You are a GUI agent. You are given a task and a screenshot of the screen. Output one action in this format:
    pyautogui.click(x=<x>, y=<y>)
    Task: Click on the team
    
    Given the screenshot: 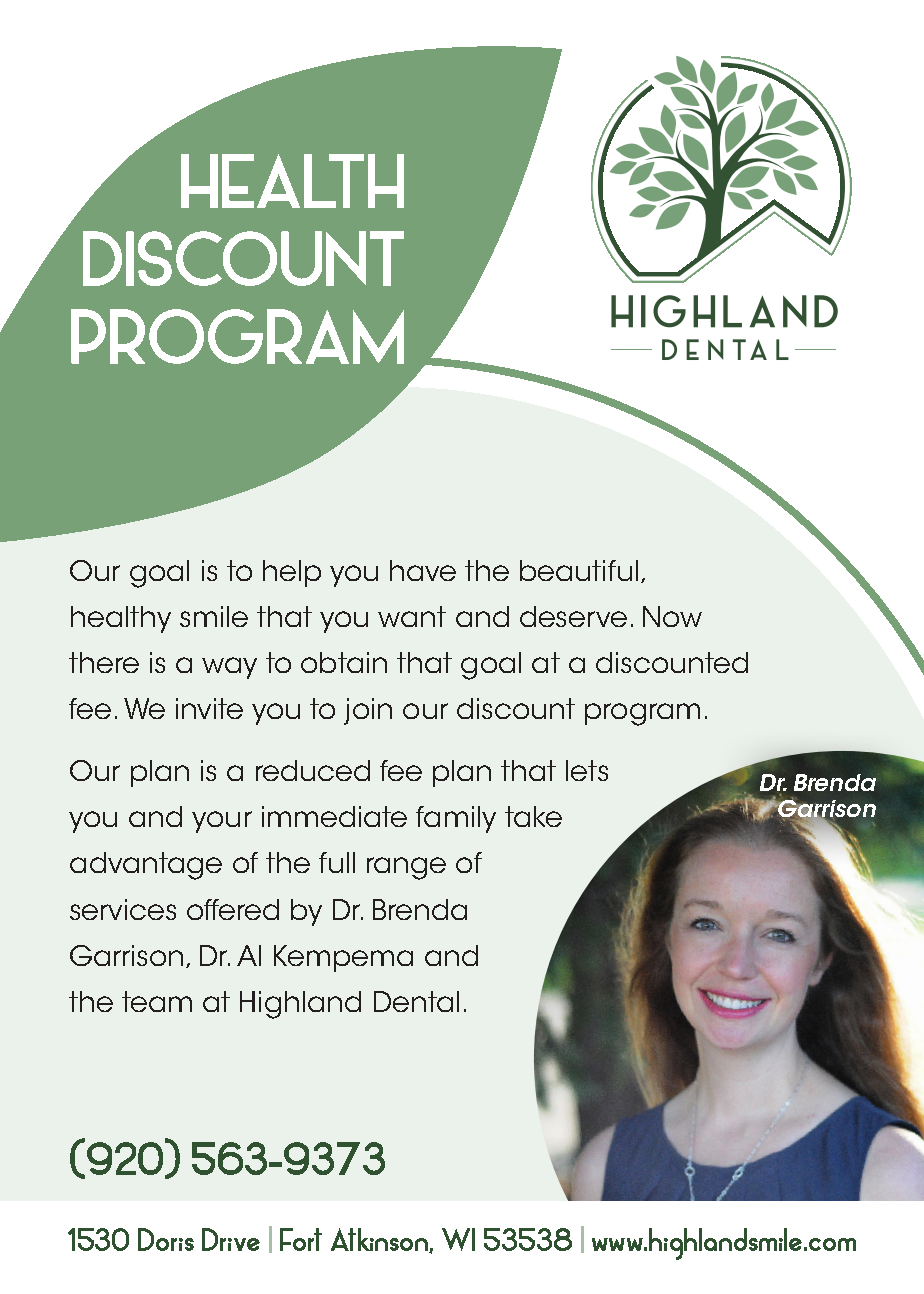 What is the action you would take?
    pyautogui.click(x=157, y=1001)
